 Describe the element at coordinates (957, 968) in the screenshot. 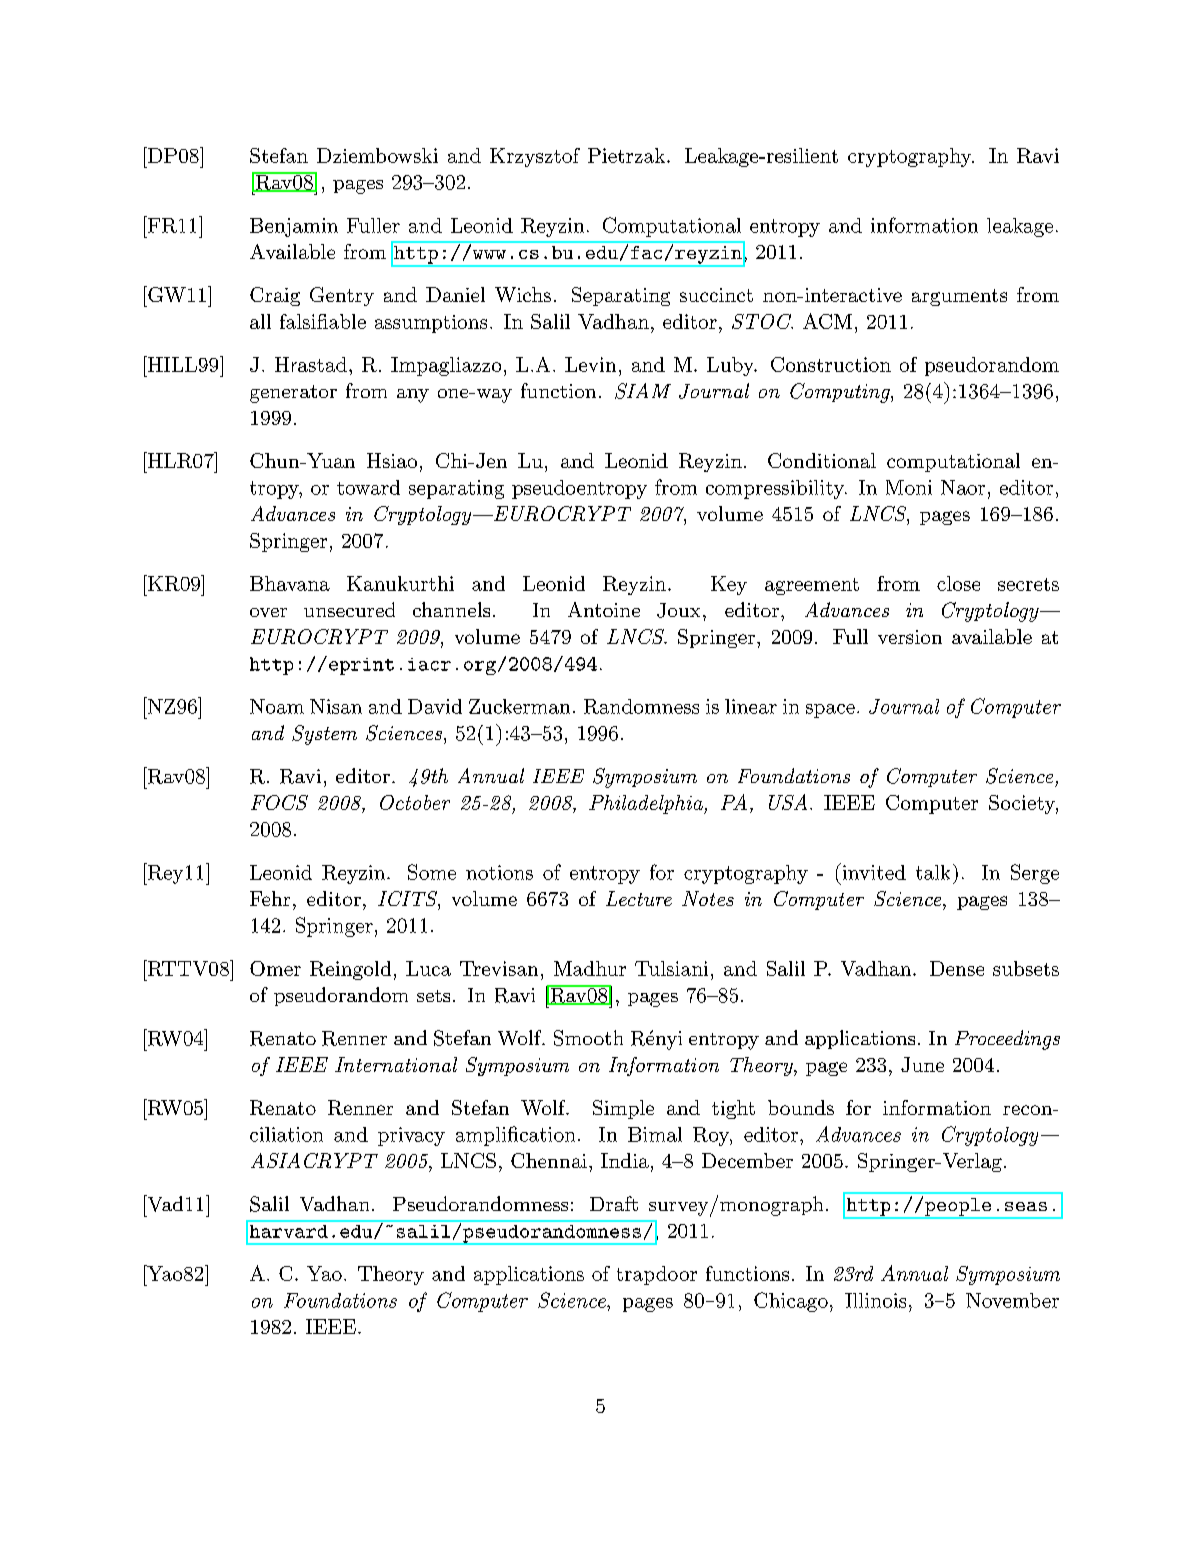

I see `Dense` at that location.
